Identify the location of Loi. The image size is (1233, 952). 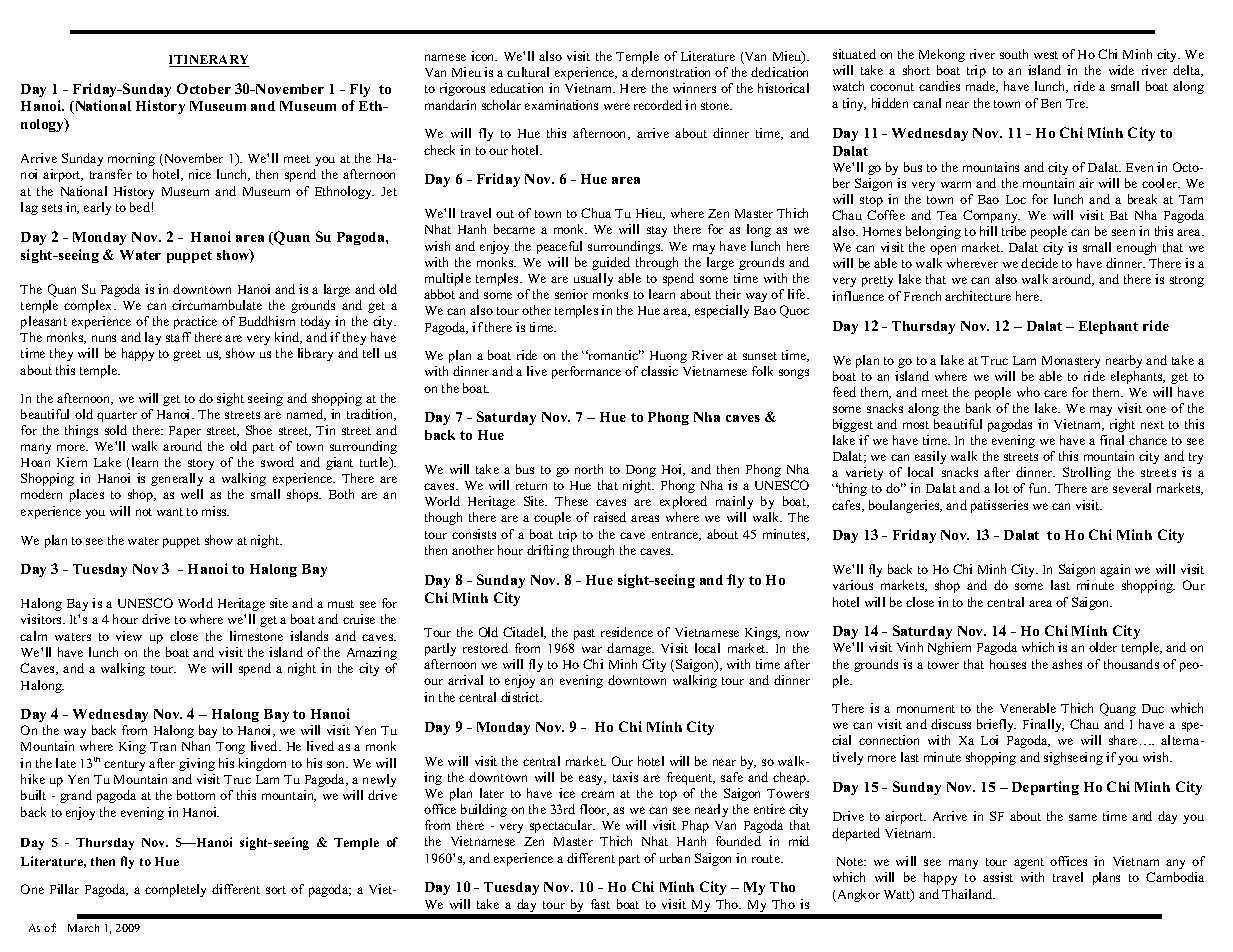
(989, 740).
